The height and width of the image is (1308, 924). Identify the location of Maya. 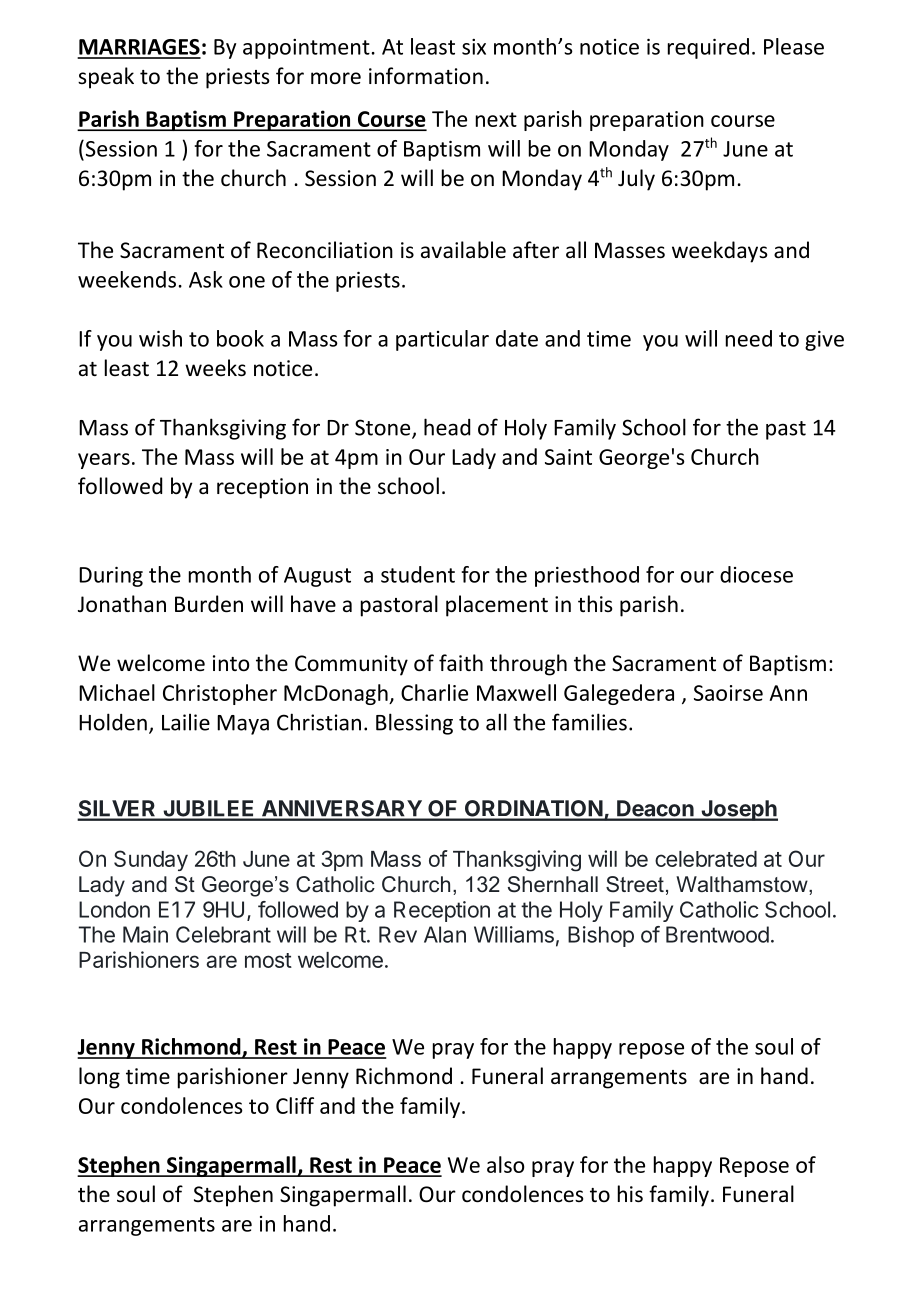
(243, 725).
